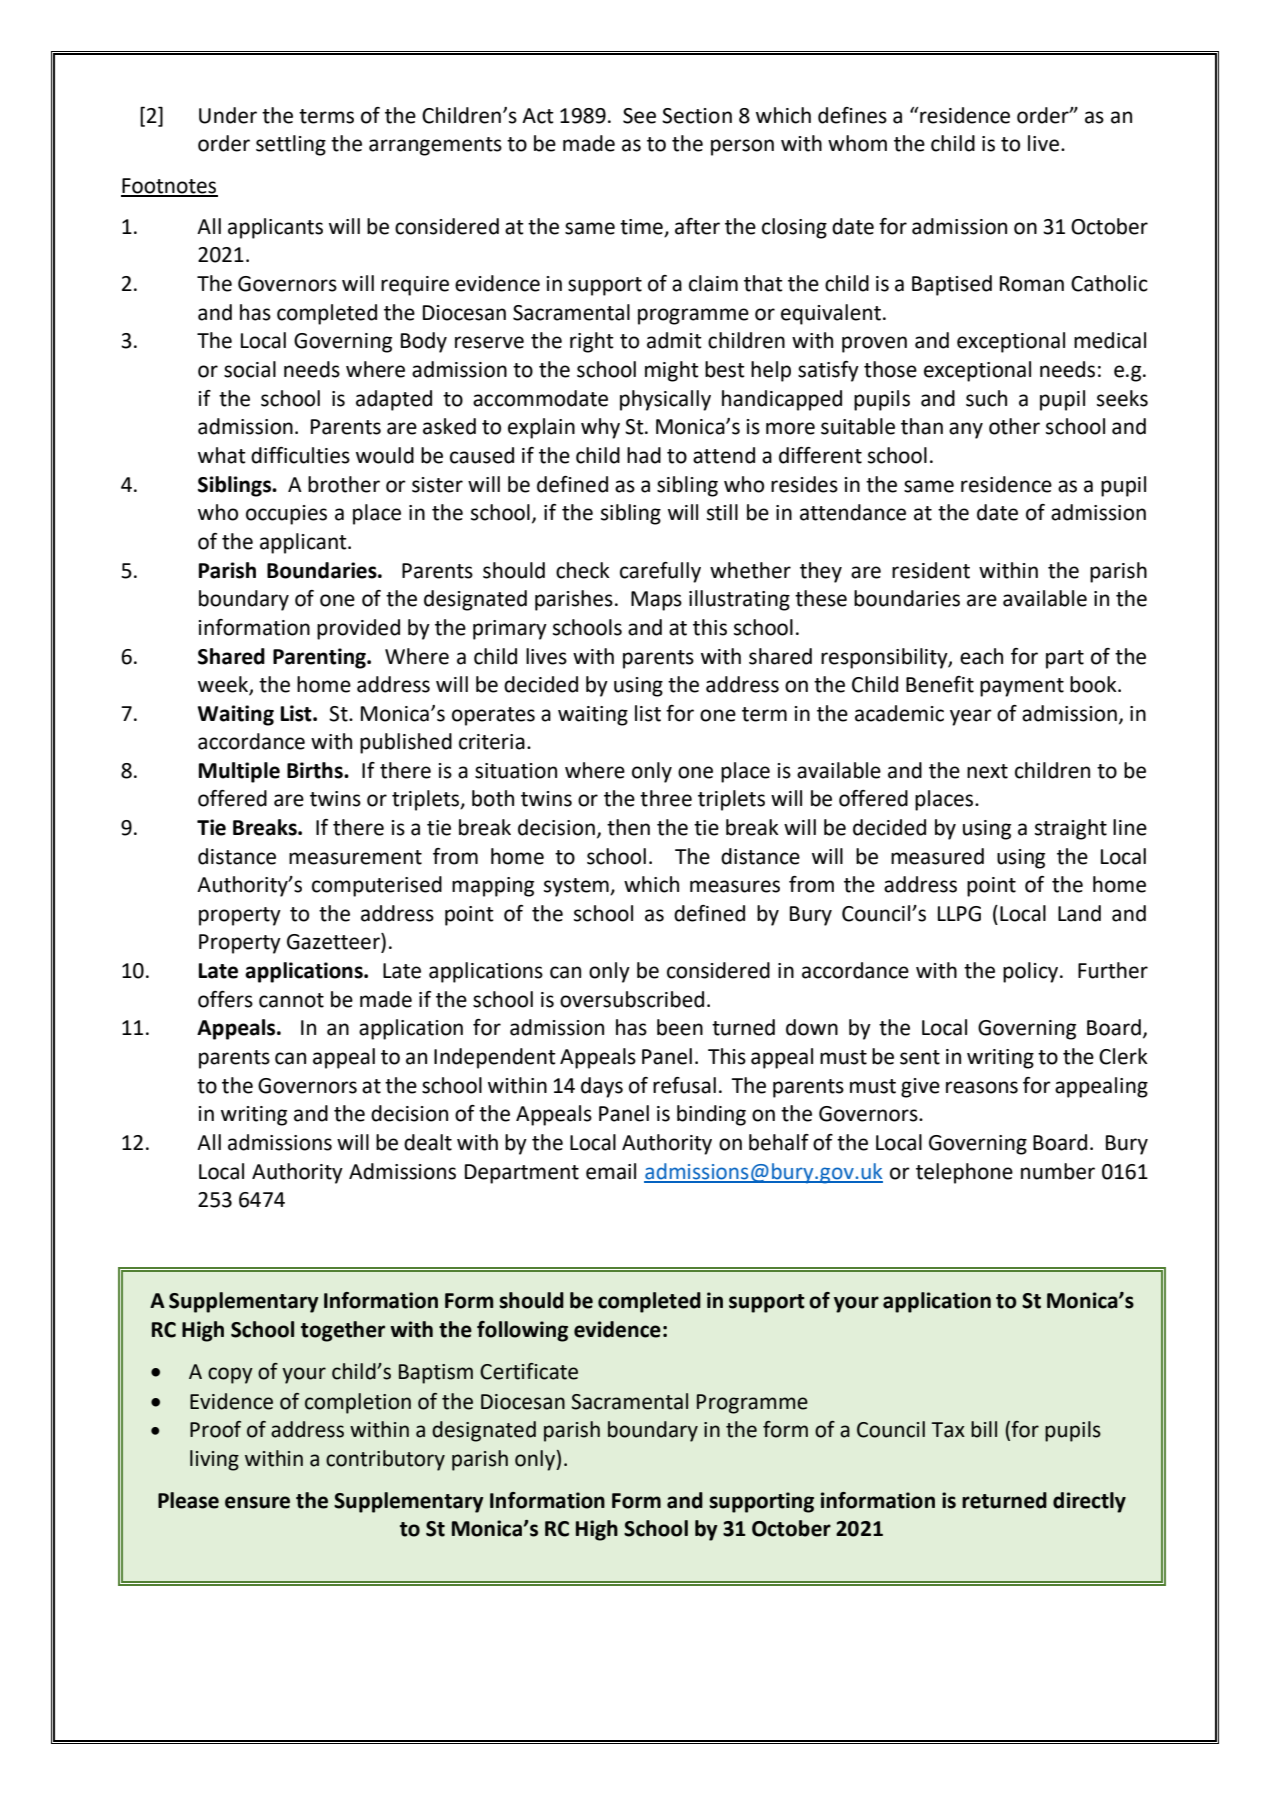  Describe the element at coordinates (334, 942) in the screenshot. I see `Gazetteer` at that location.
